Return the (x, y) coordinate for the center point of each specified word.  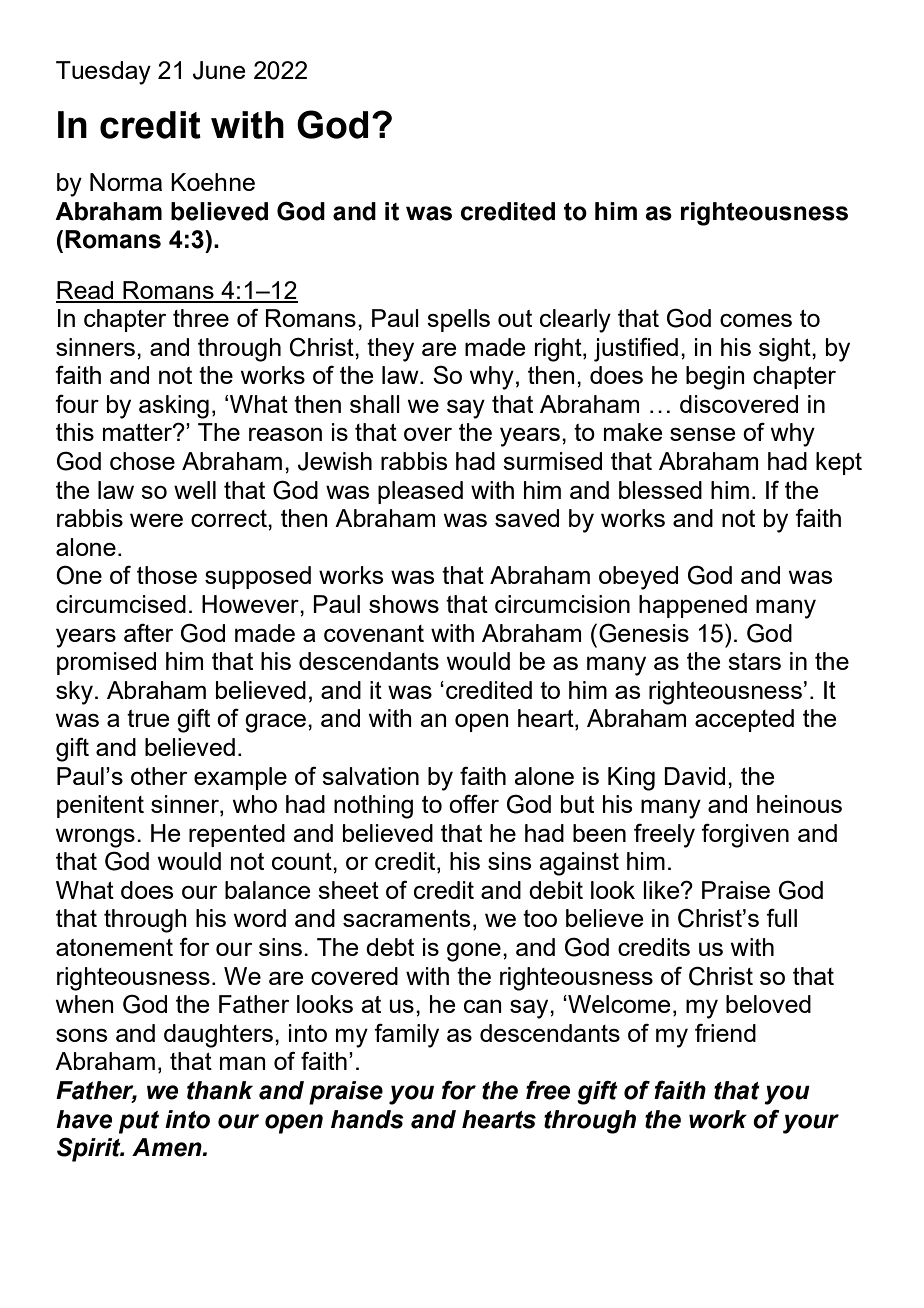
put (139, 1122)
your (811, 1124)
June (219, 70)
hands (367, 1119)
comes (756, 320)
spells (458, 320)
